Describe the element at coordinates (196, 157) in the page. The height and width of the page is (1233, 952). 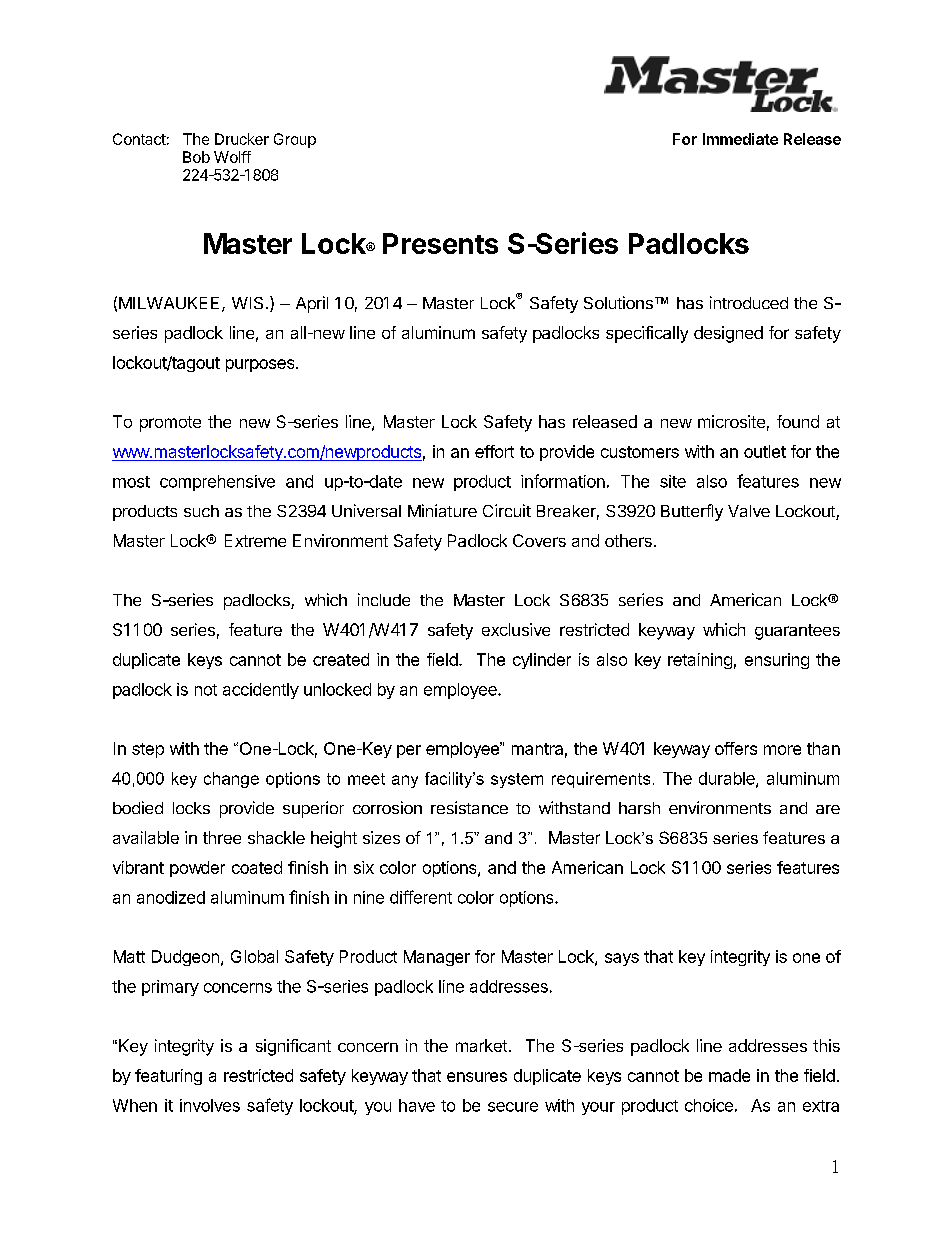
I see `Bob` at that location.
